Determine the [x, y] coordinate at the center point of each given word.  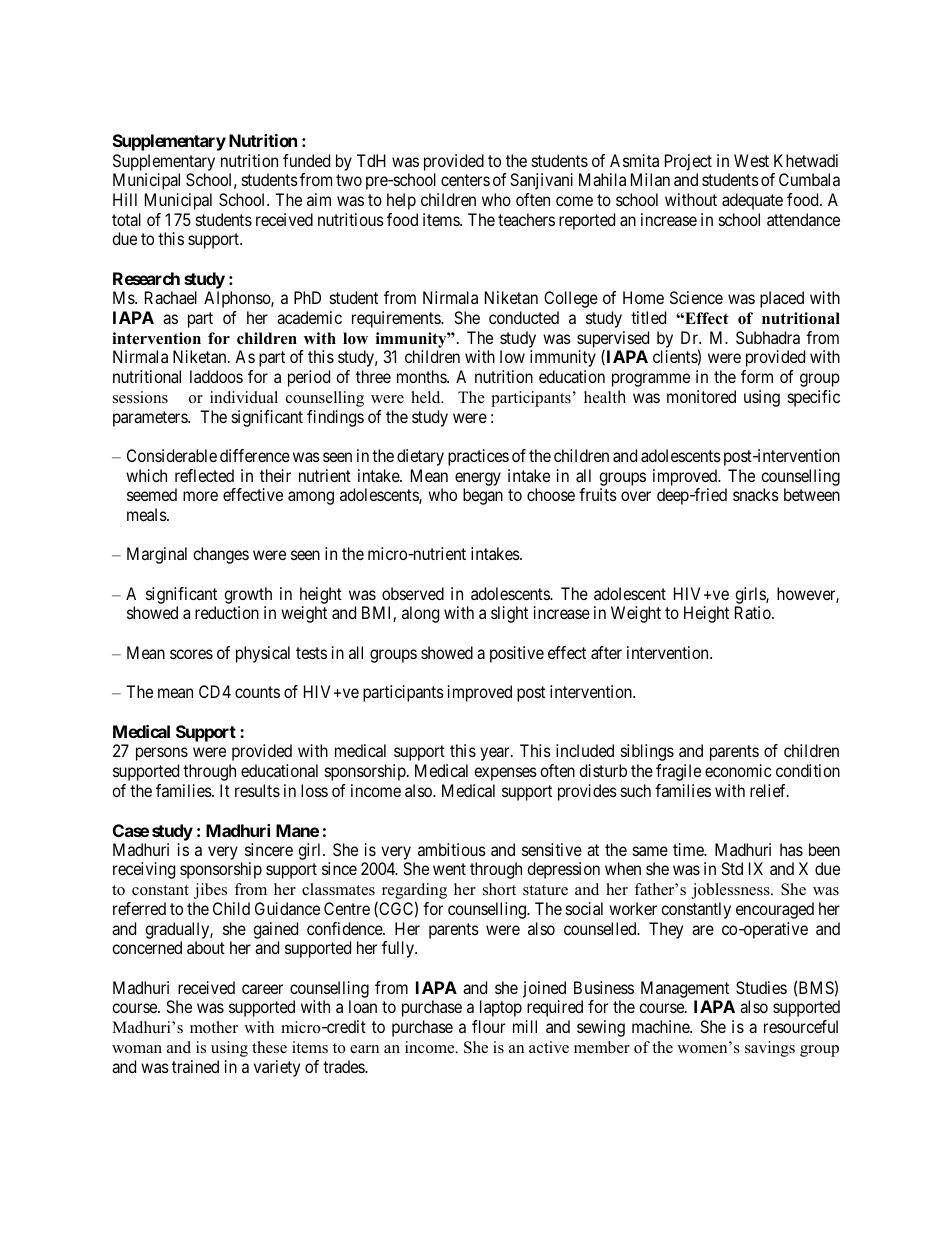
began [483, 496]
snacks [756, 494]
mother [214, 1027]
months [422, 376]
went [449, 869]
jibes [210, 891]
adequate [752, 201]
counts [257, 692]
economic [738, 770]
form [757, 376]
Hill [125, 199]
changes [221, 555]
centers [465, 180]
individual [244, 397]
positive [517, 654]
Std [732, 868]
